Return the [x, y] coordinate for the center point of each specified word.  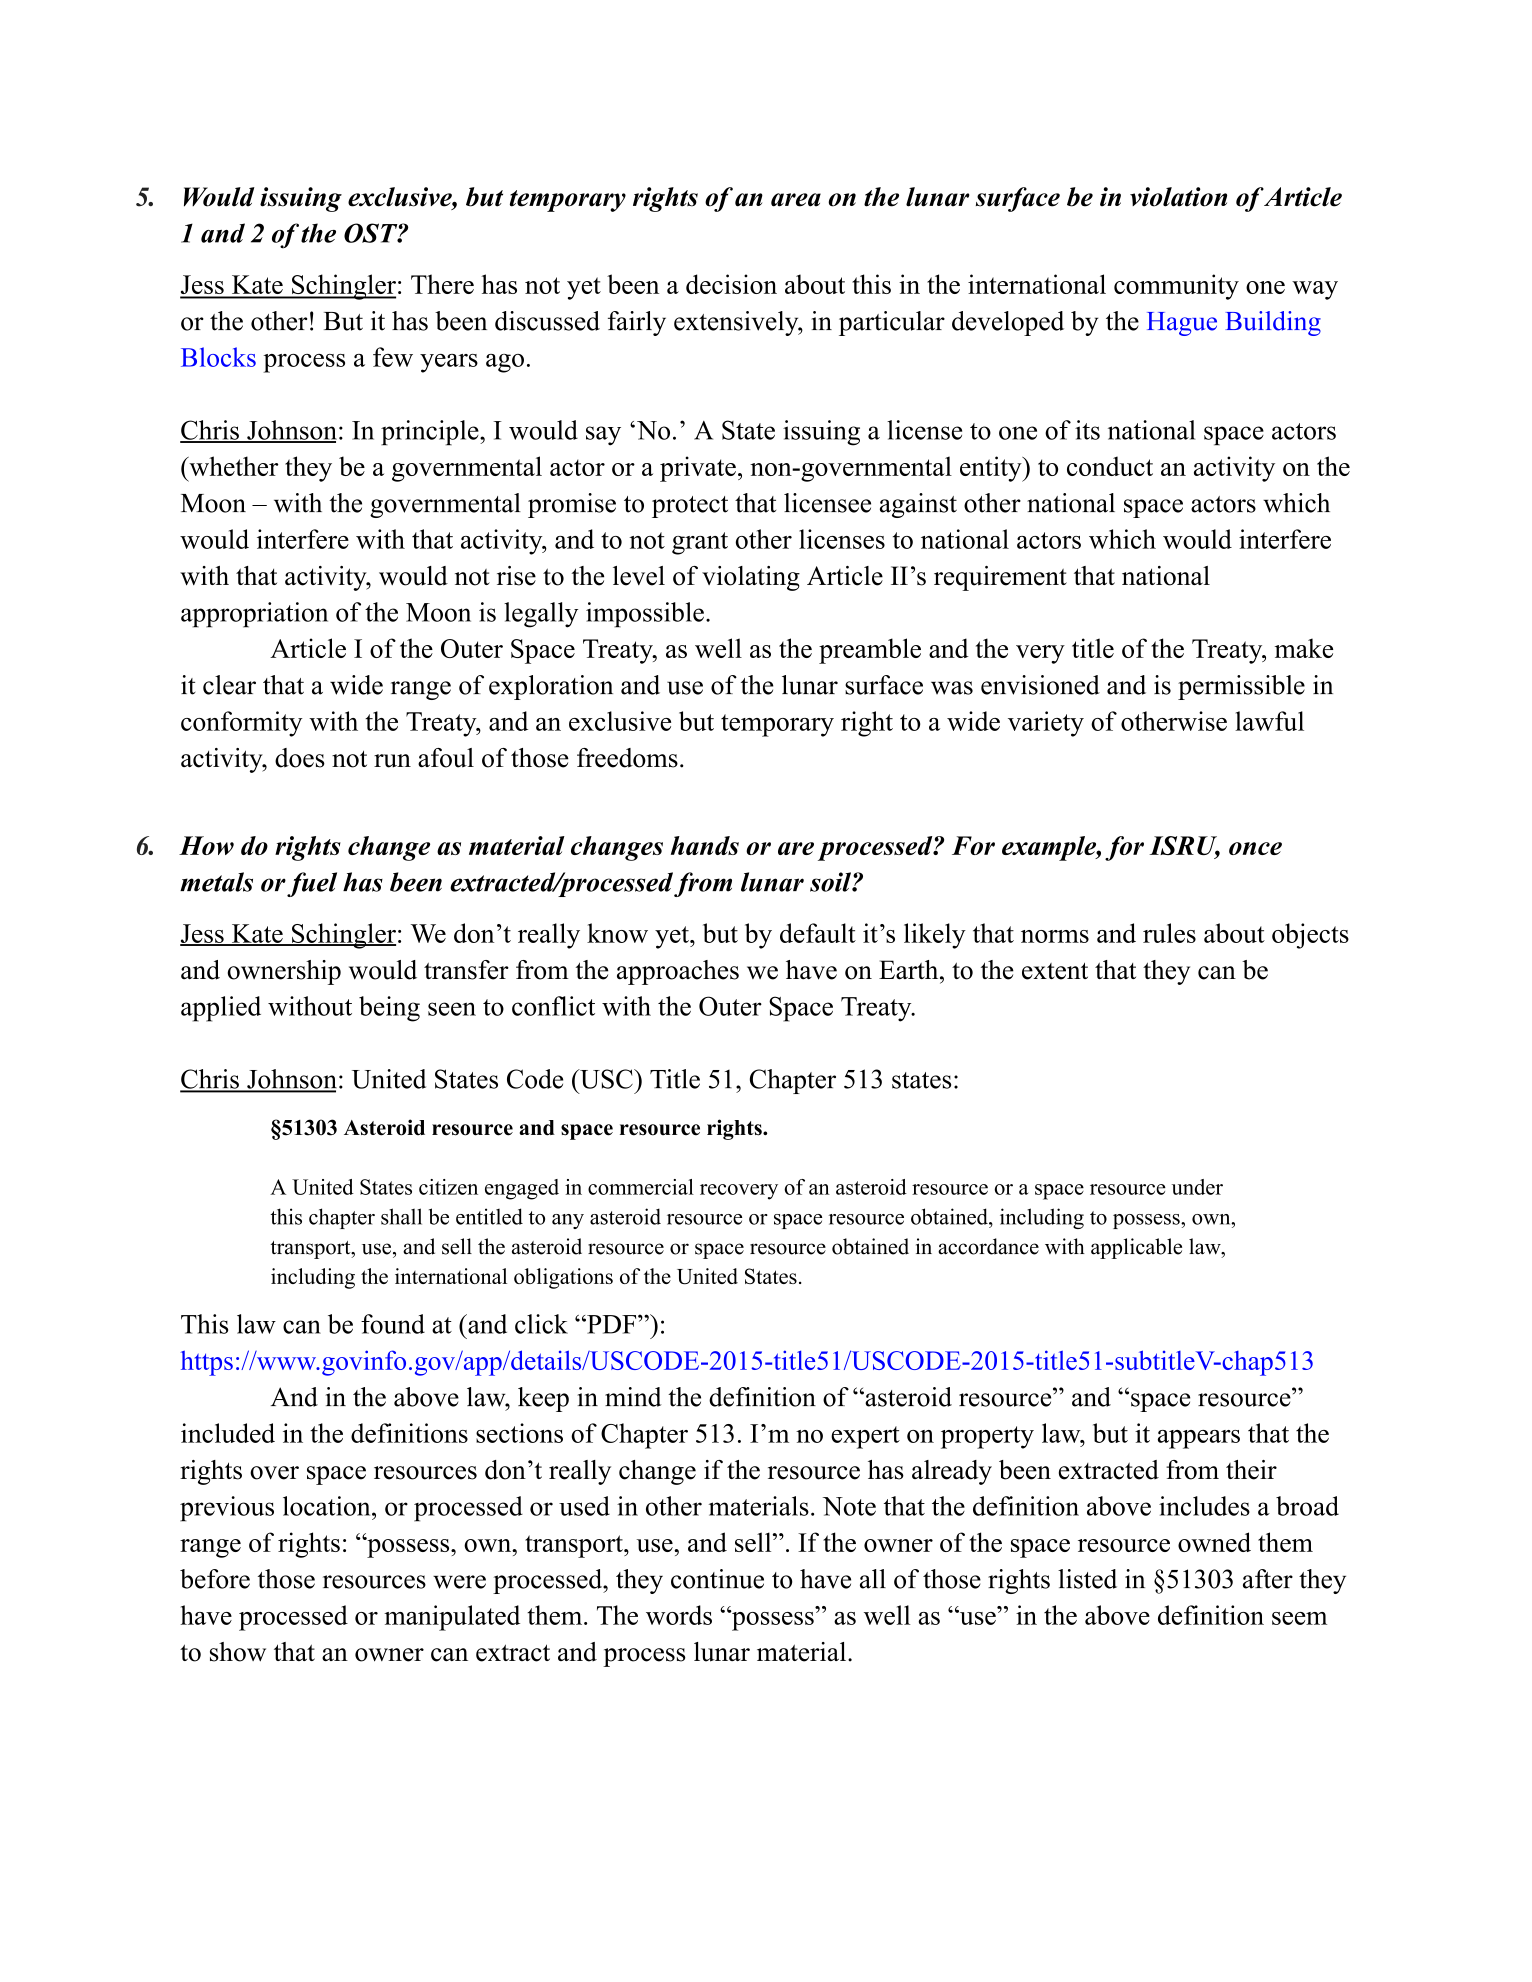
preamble [870, 651]
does [300, 758]
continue [717, 1579]
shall [401, 1216]
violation [1178, 197]
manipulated [452, 1618]
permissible [1241, 687]
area [796, 200]
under [1197, 1187]
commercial [641, 1187]
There [442, 284]
